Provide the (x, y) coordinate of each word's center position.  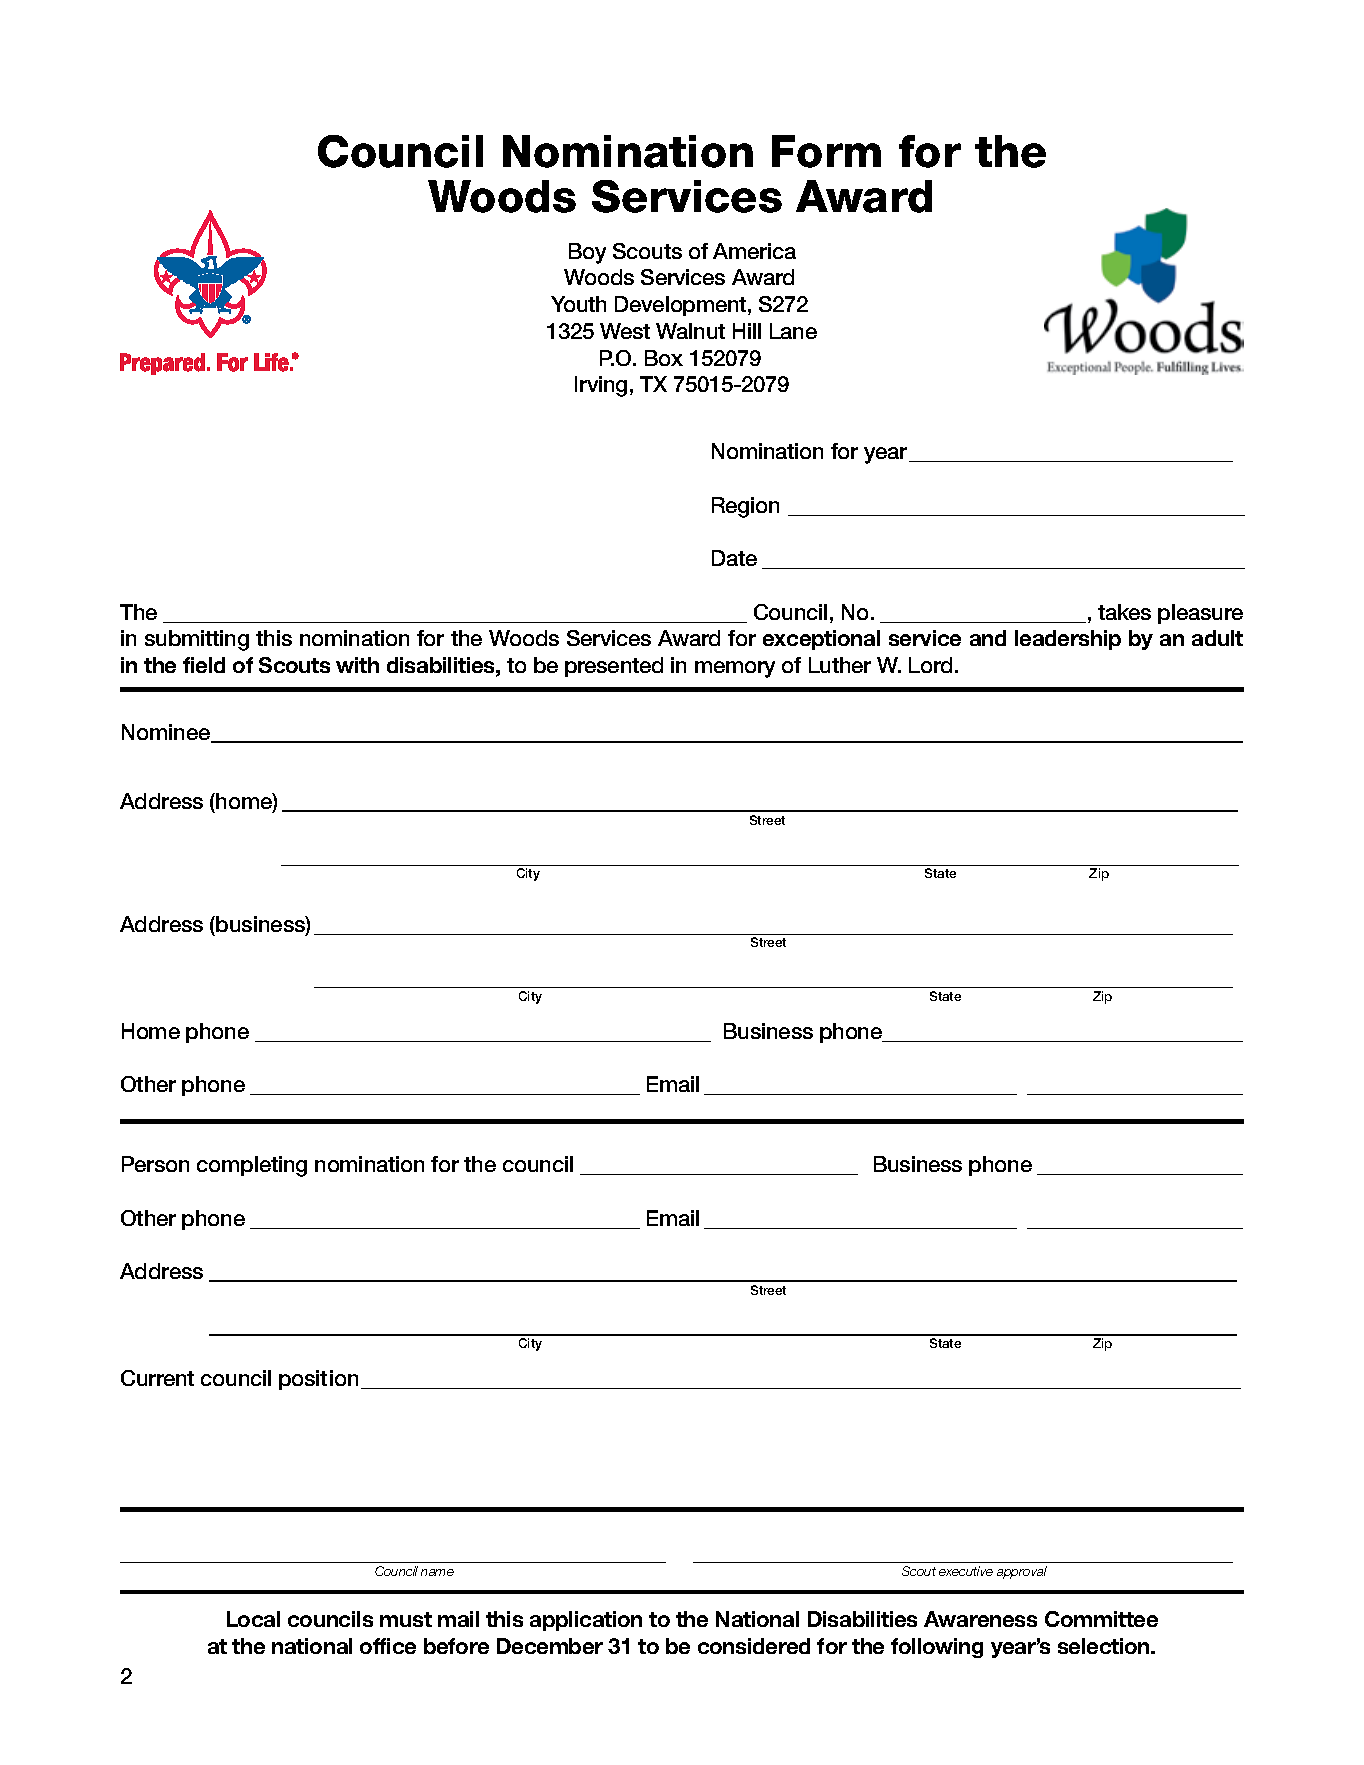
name (437, 1572)
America (754, 251)
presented (614, 667)
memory (735, 669)
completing (252, 1166)
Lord (930, 665)
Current (157, 1378)
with (357, 665)
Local (253, 1619)
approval (1022, 1572)
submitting (197, 640)
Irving (601, 386)
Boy (587, 253)
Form (826, 151)
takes (1124, 612)
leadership (1068, 640)
